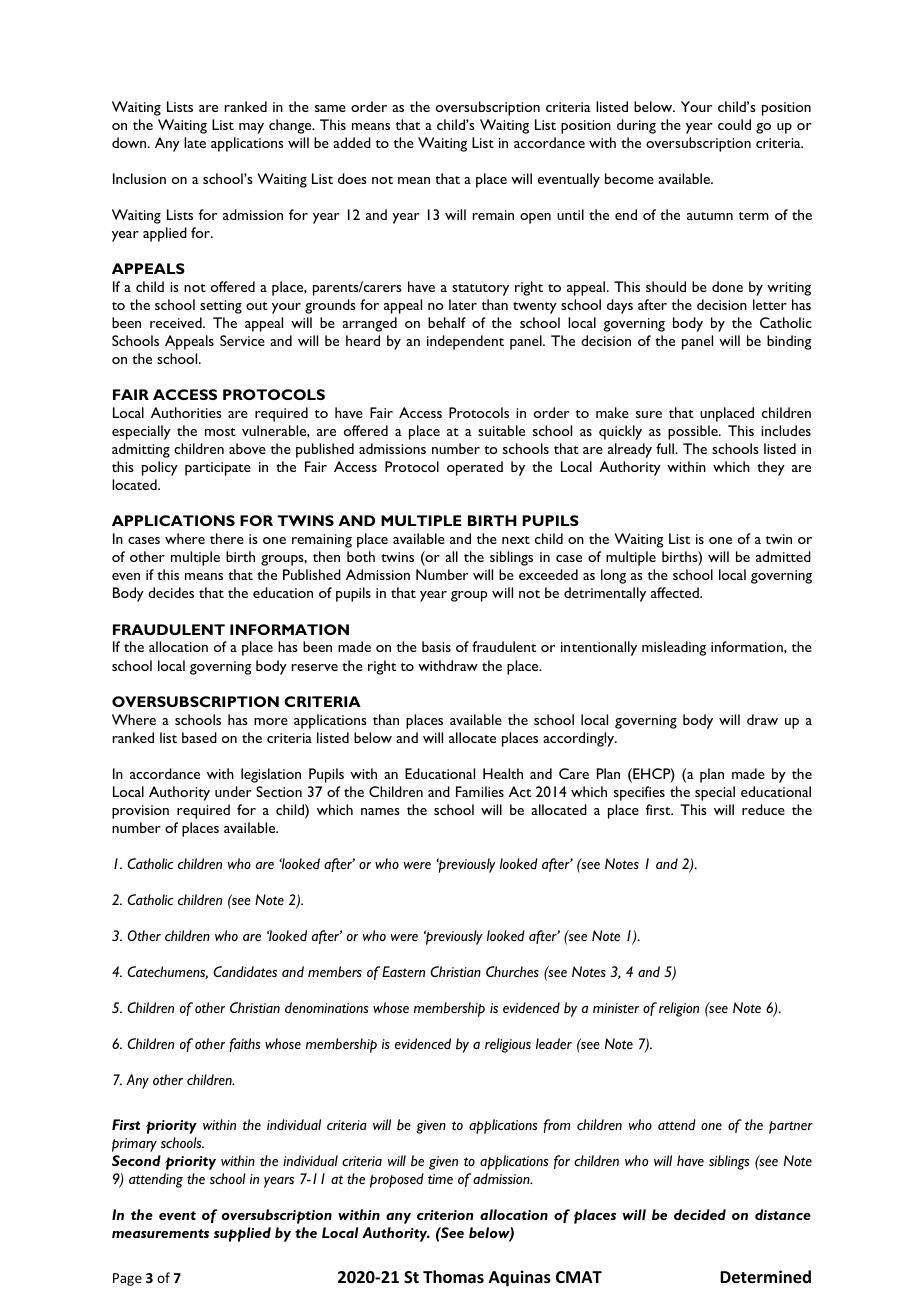 The width and height of the image is (924, 1308). What do you see at coordinates (445, 1215) in the image?
I see `criterion` at bounding box center [445, 1215].
